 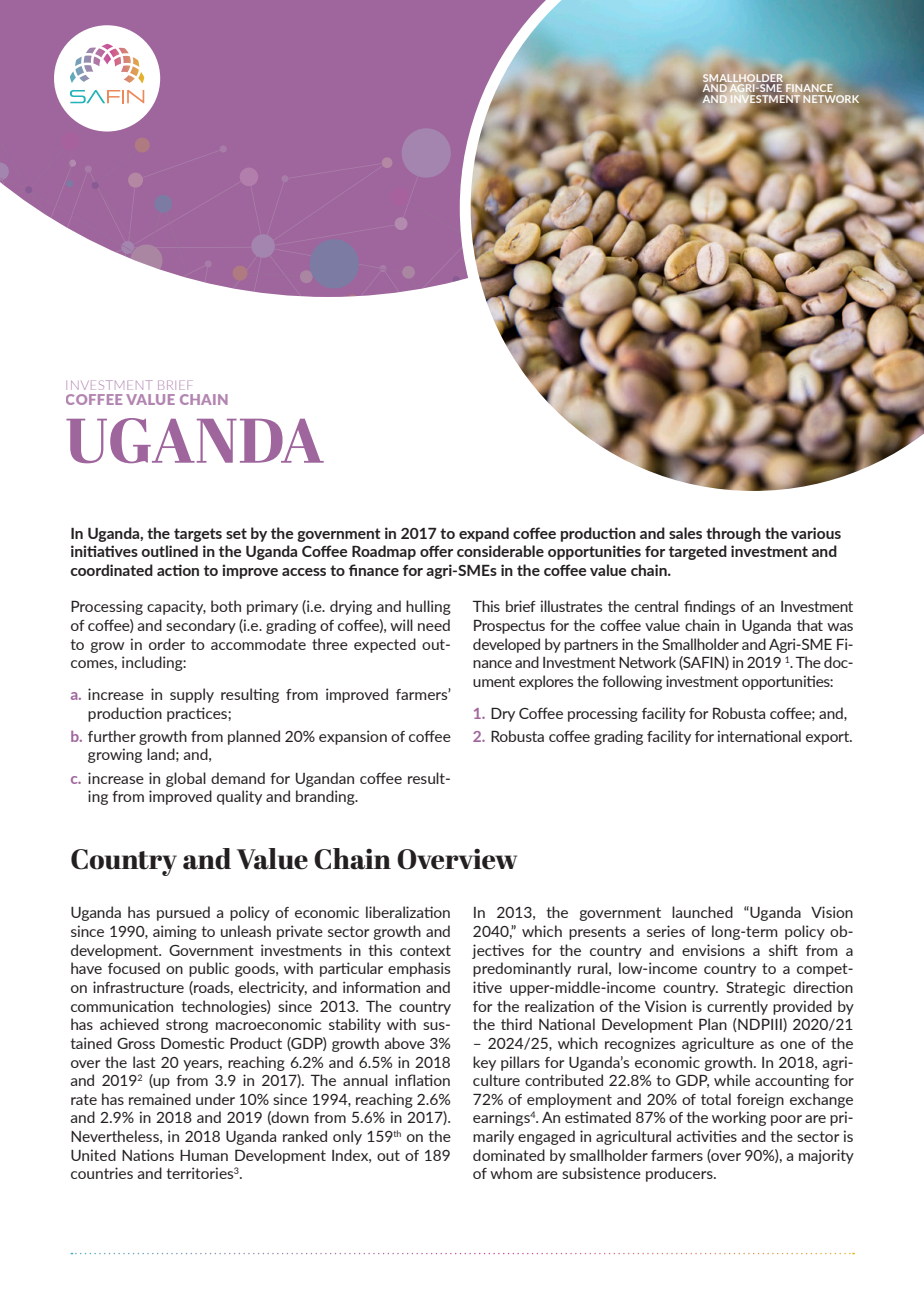 What do you see at coordinates (187, 1026) in the page?
I see `strong` at bounding box center [187, 1026].
